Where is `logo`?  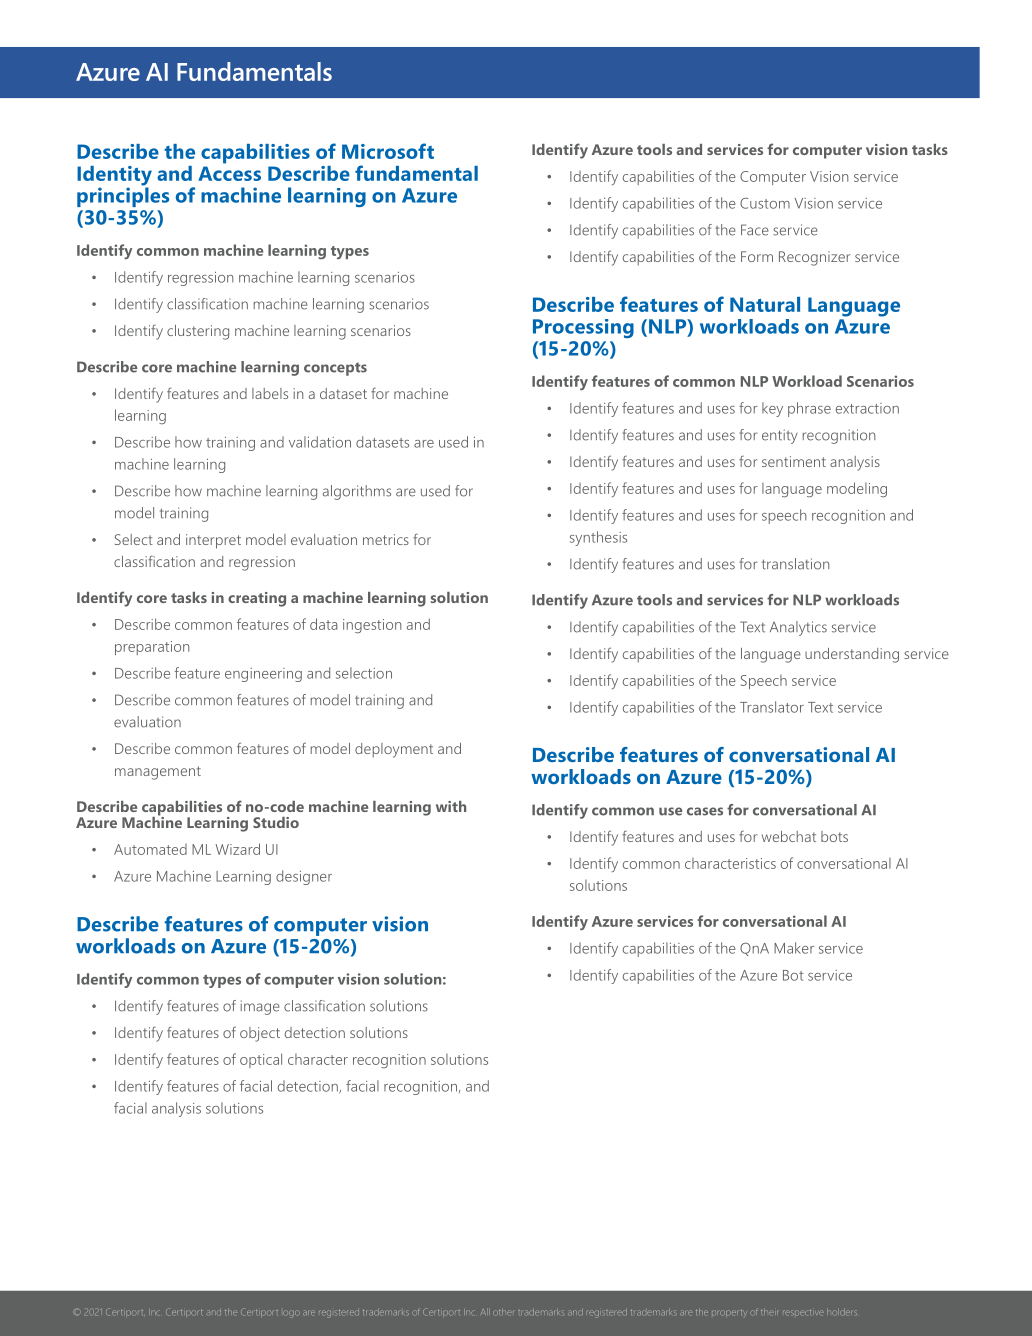 logo is located at coordinates (291, 1313).
